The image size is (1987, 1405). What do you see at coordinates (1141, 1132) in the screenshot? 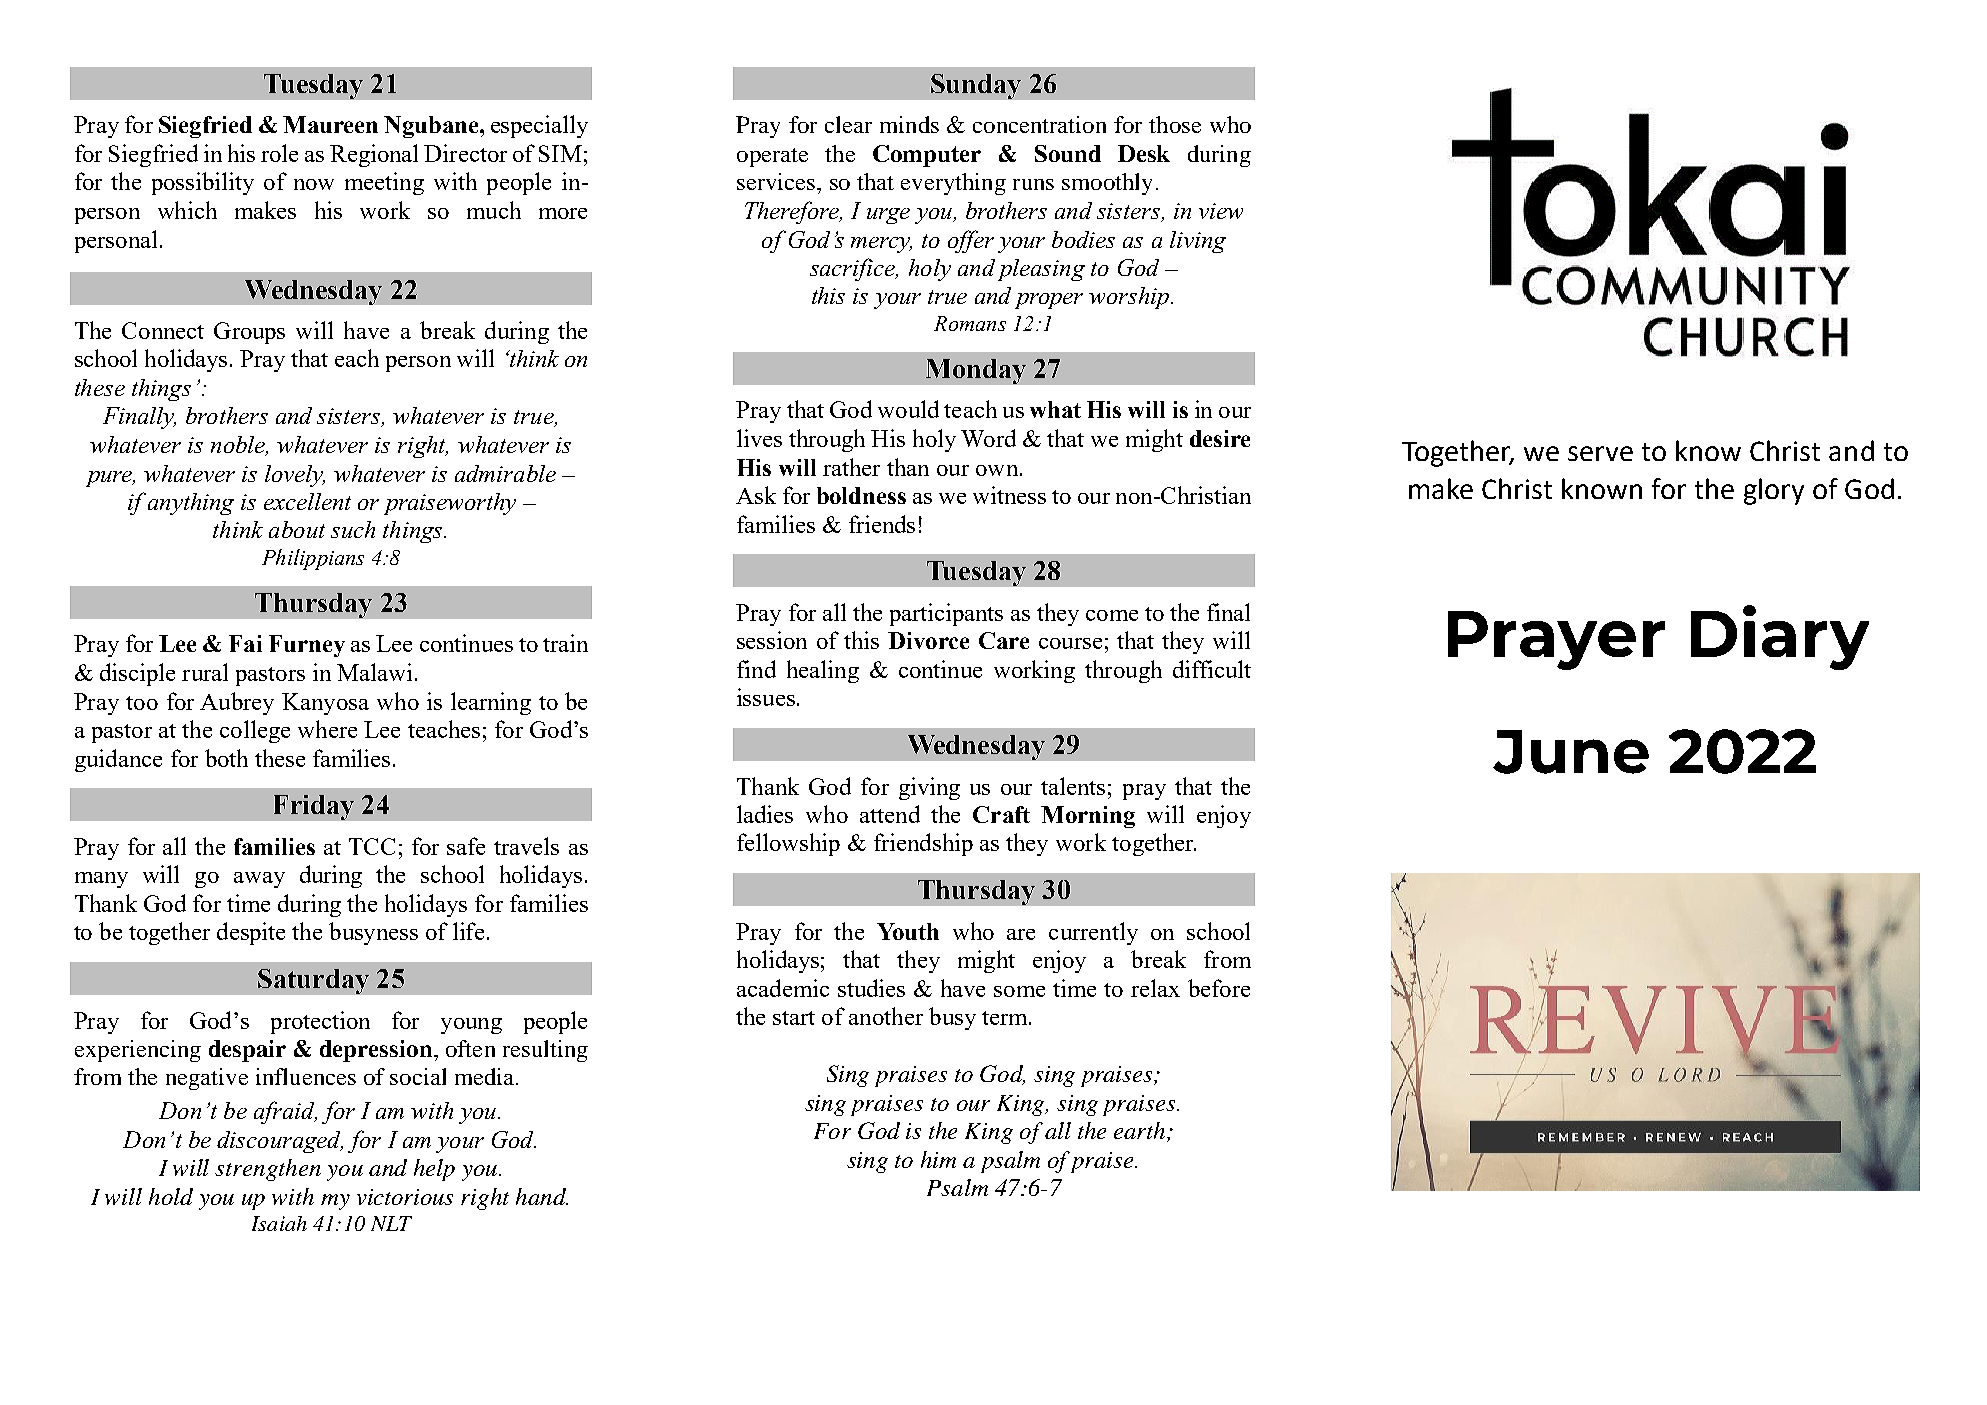
I see `earth` at bounding box center [1141, 1132].
